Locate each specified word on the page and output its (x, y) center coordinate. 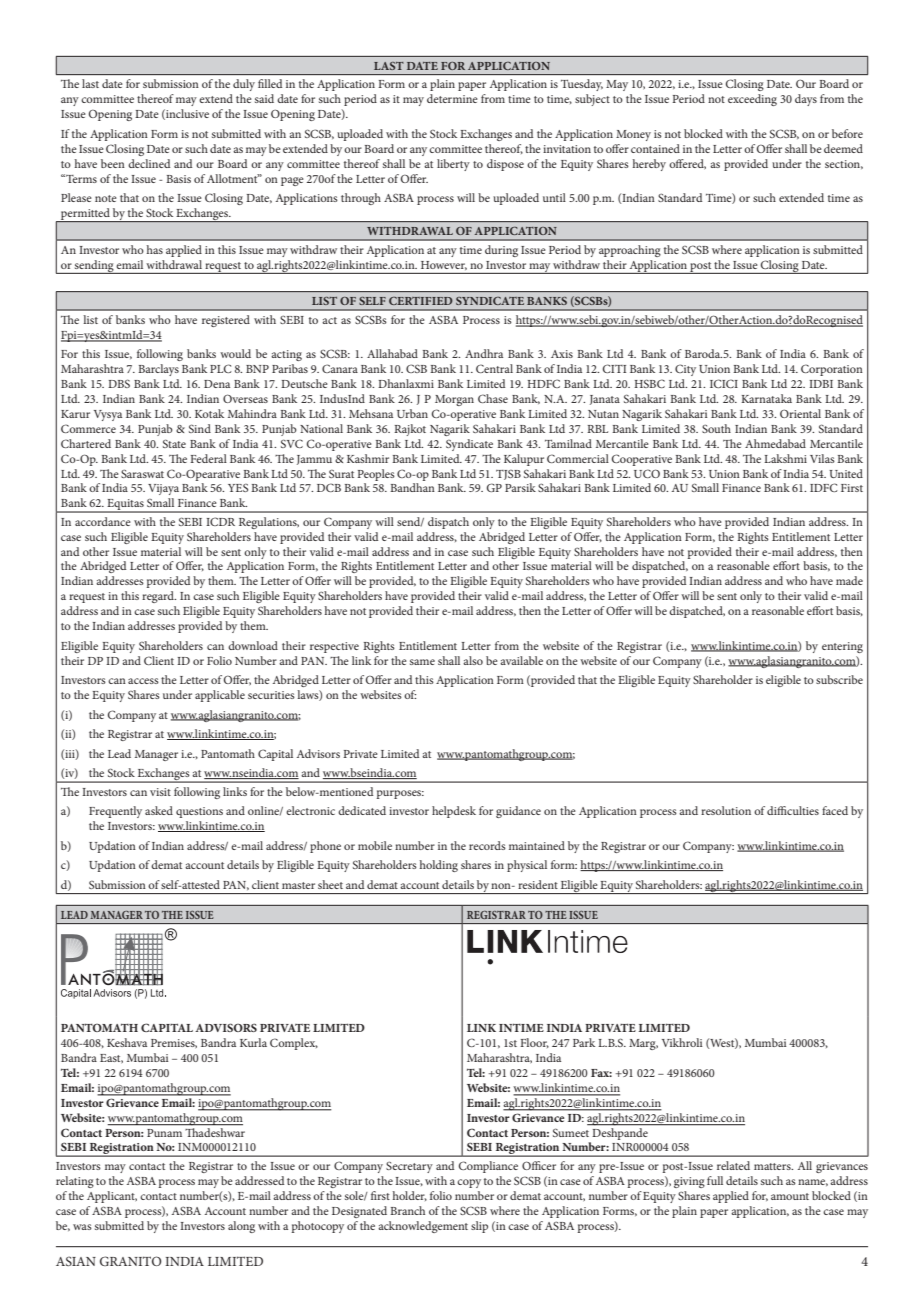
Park (584, 1042)
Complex (294, 1044)
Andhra (484, 353)
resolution (726, 810)
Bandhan (412, 487)
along (241, 1227)
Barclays (158, 370)
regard (159, 597)
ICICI (724, 383)
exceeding (752, 100)
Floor (534, 1043)
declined (149, 163)
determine (452, 98)
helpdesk (454, 812)
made (849, 580)
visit (160, 792)
